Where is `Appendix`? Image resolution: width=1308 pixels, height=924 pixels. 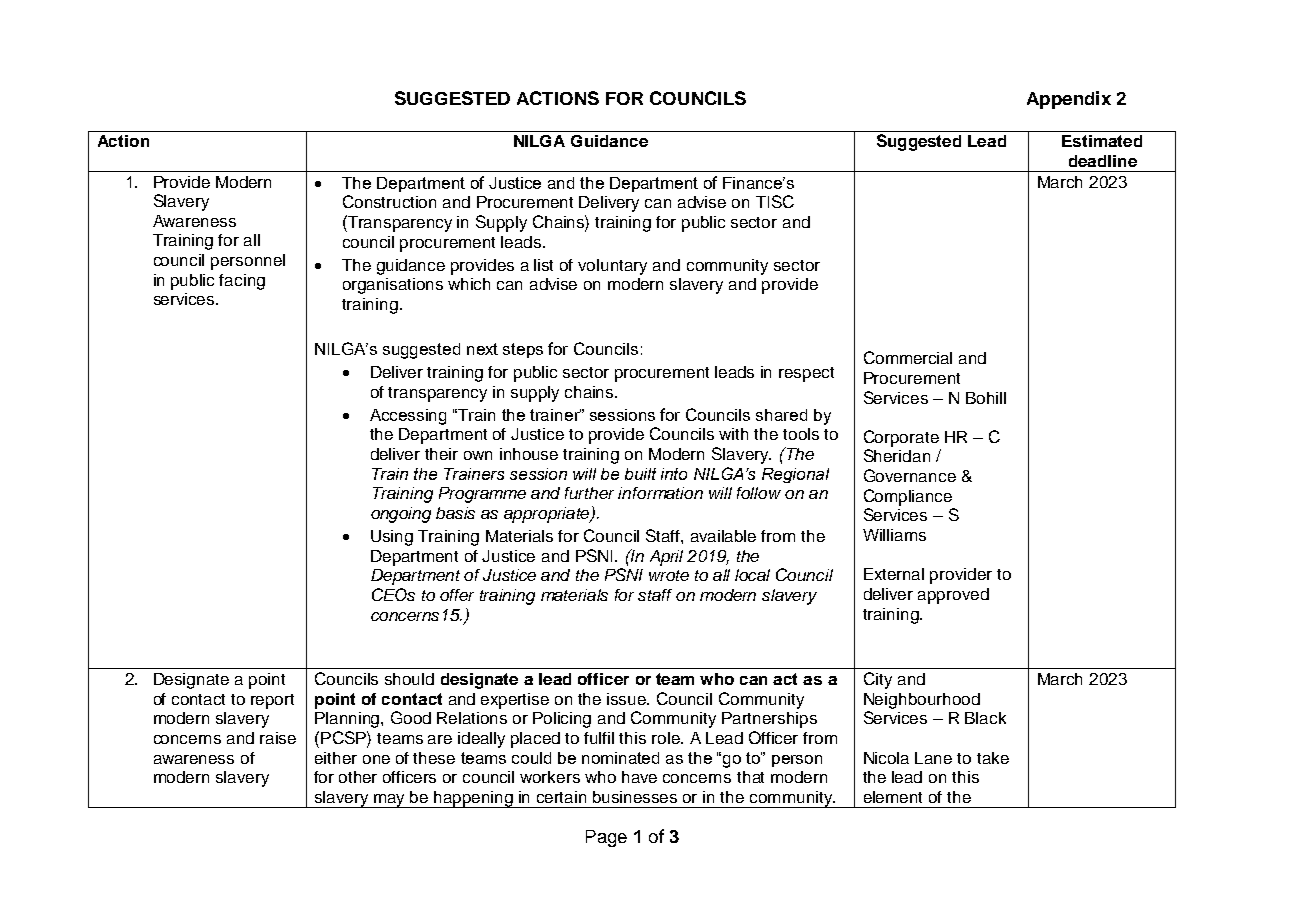 Appendix is located at coordinates (1069, 100).
